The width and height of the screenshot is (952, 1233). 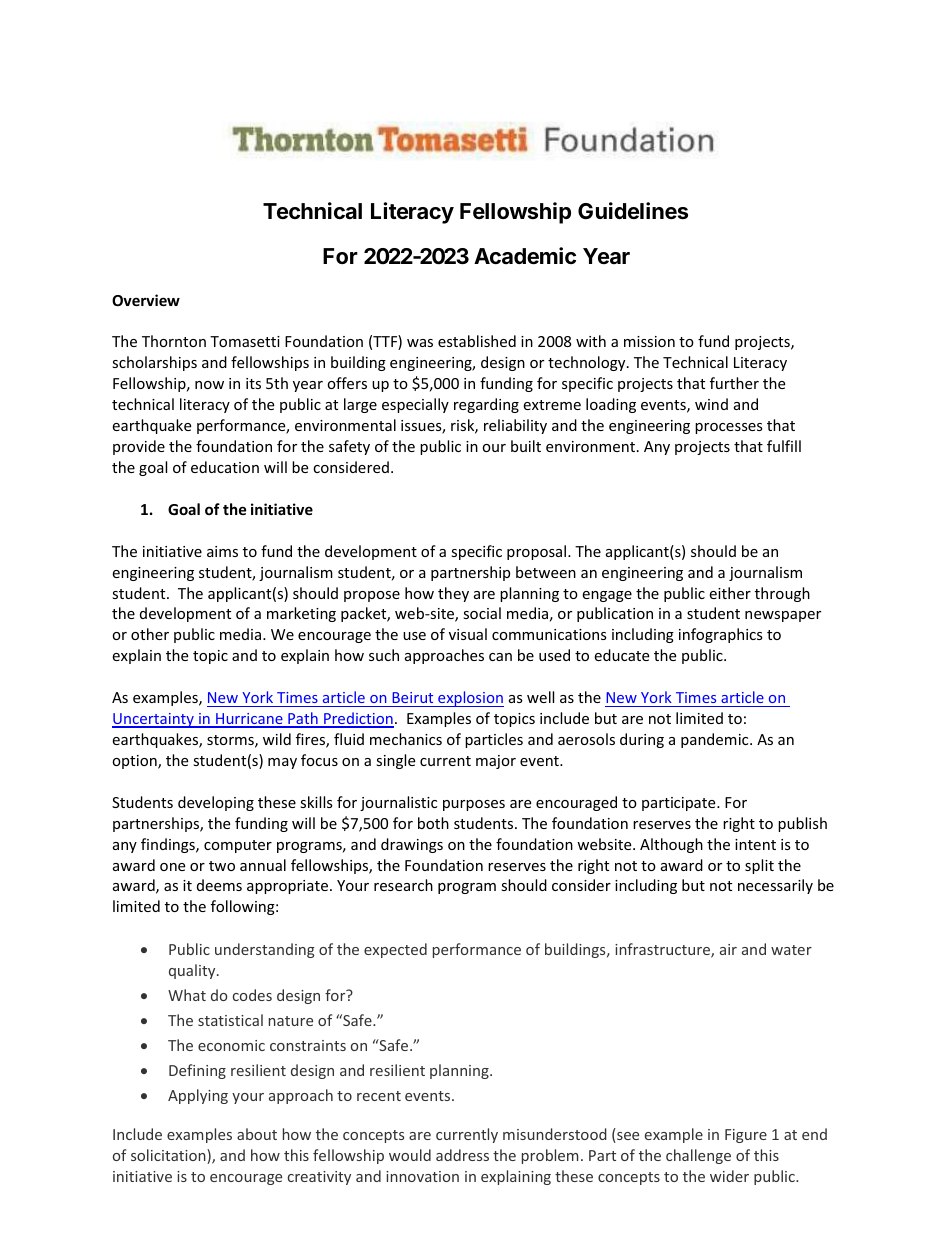 I want to click on Academic, so click(x=525, y=256).
